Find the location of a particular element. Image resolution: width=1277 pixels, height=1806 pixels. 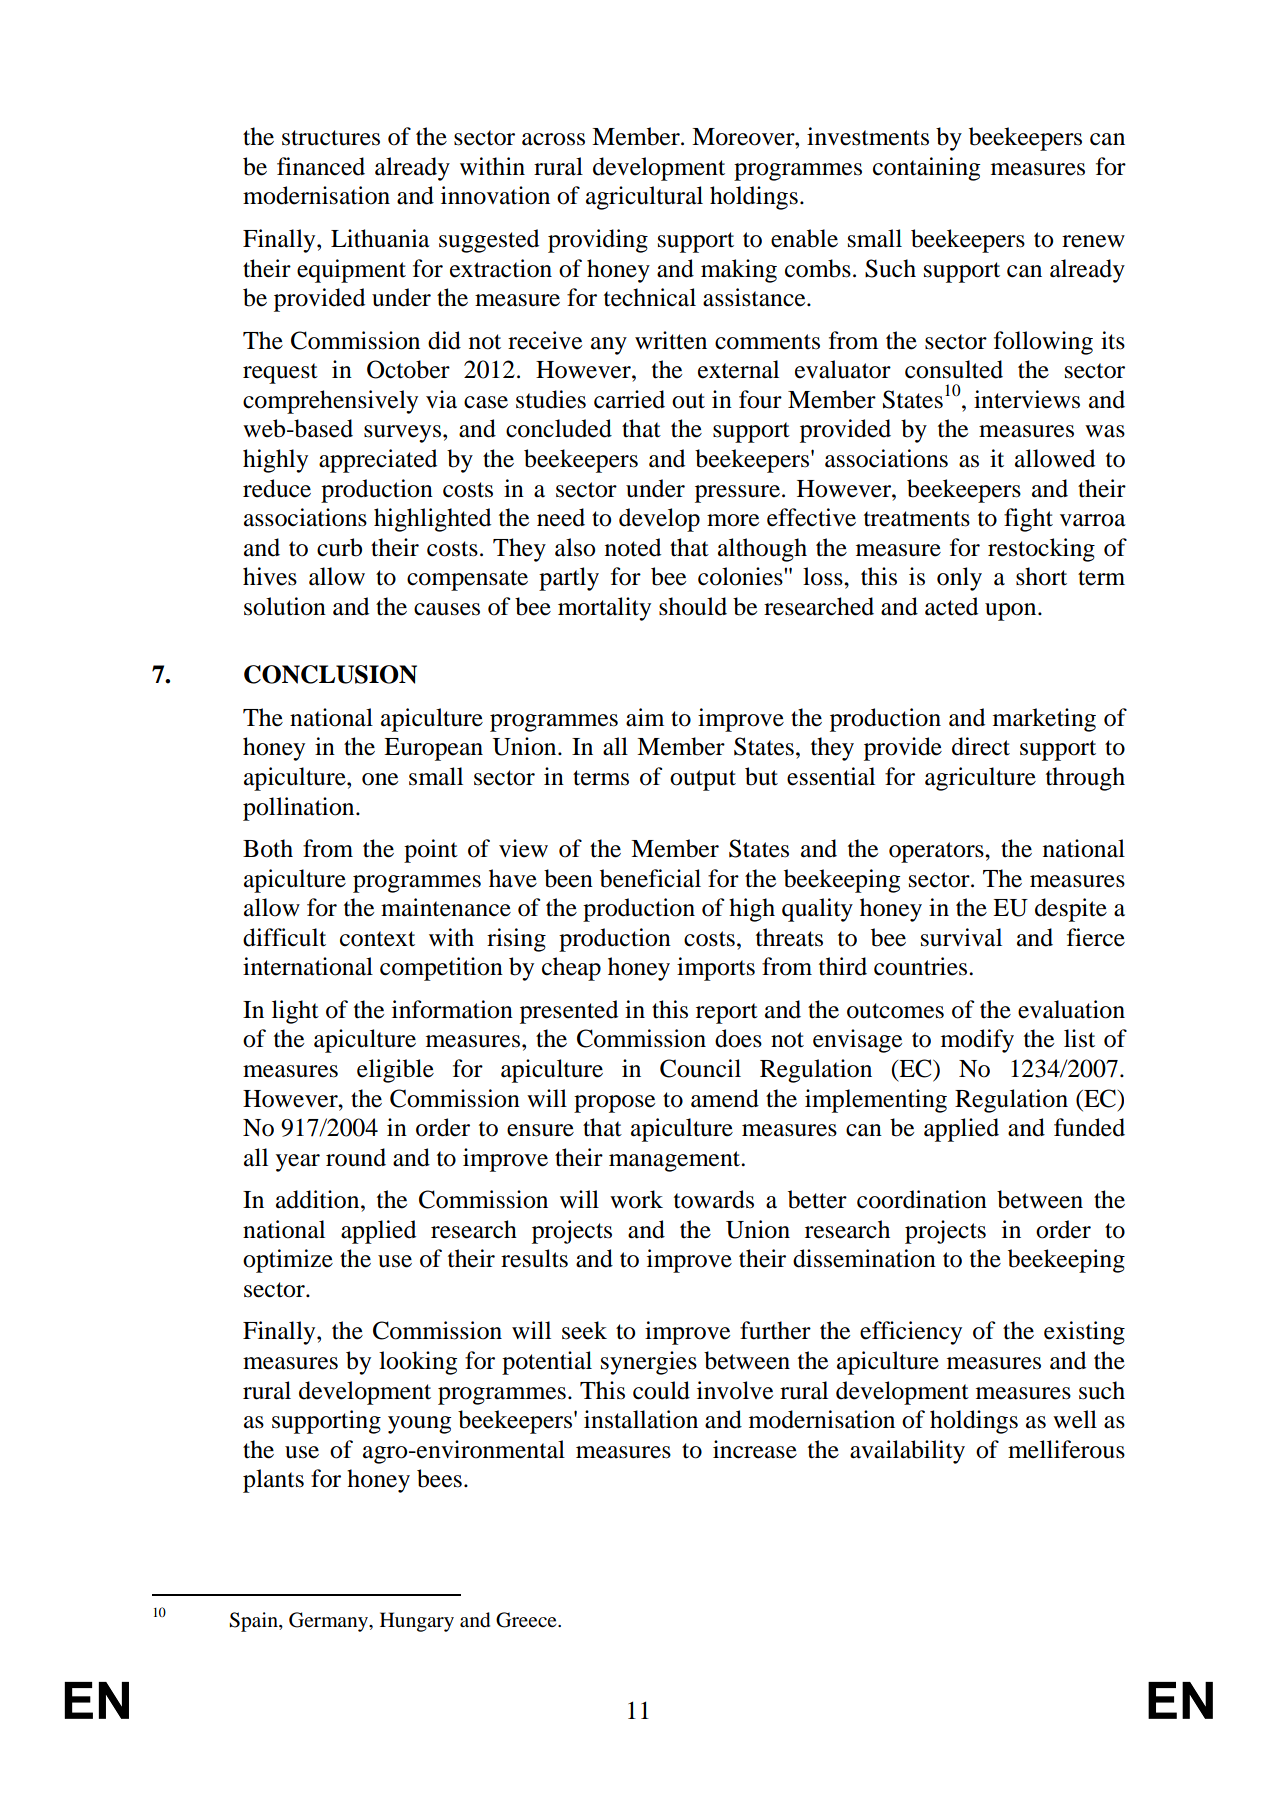

agricultural is located at coordinates (644, 198).
